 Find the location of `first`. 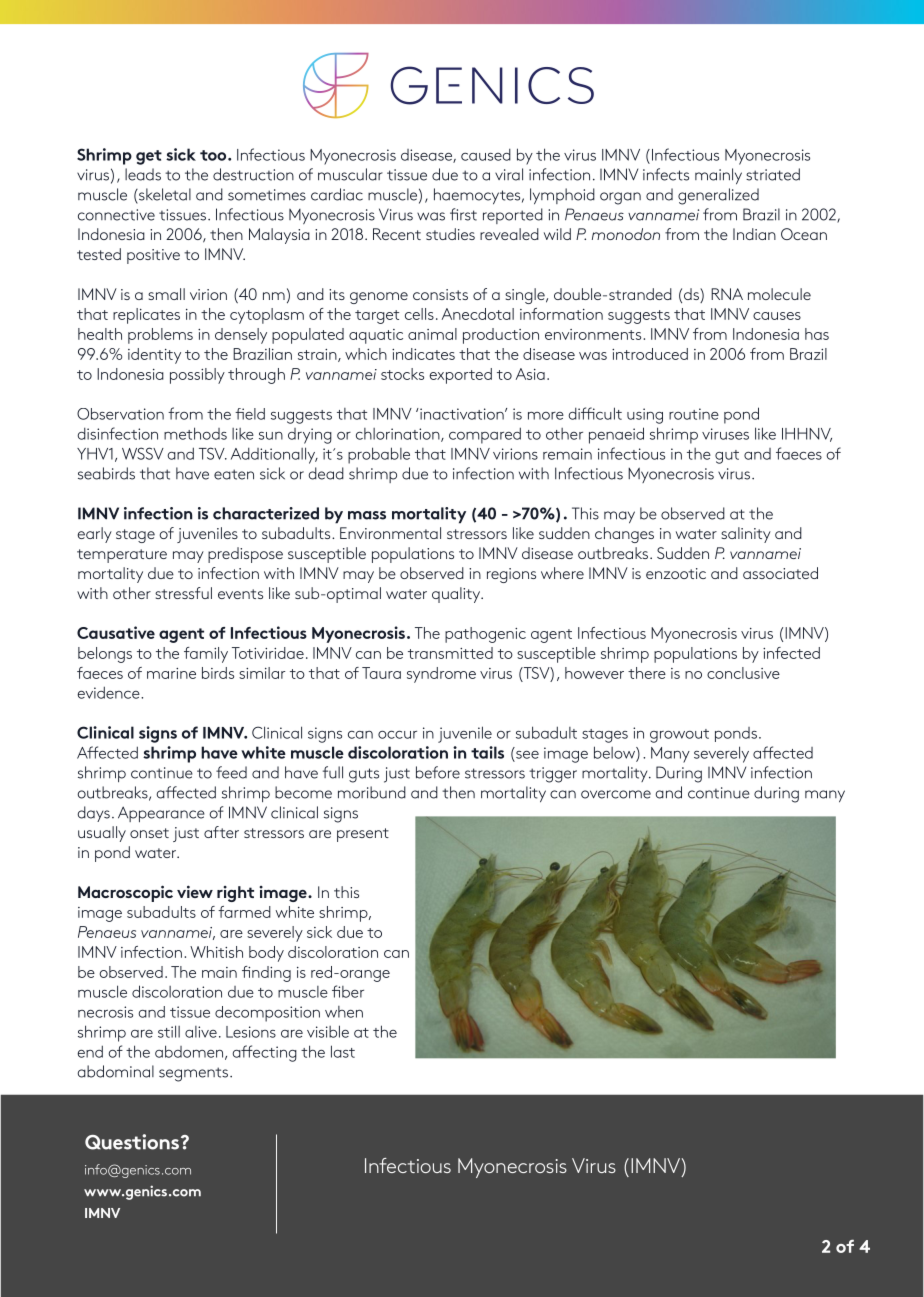

first is located at coordinates (463, 214).
